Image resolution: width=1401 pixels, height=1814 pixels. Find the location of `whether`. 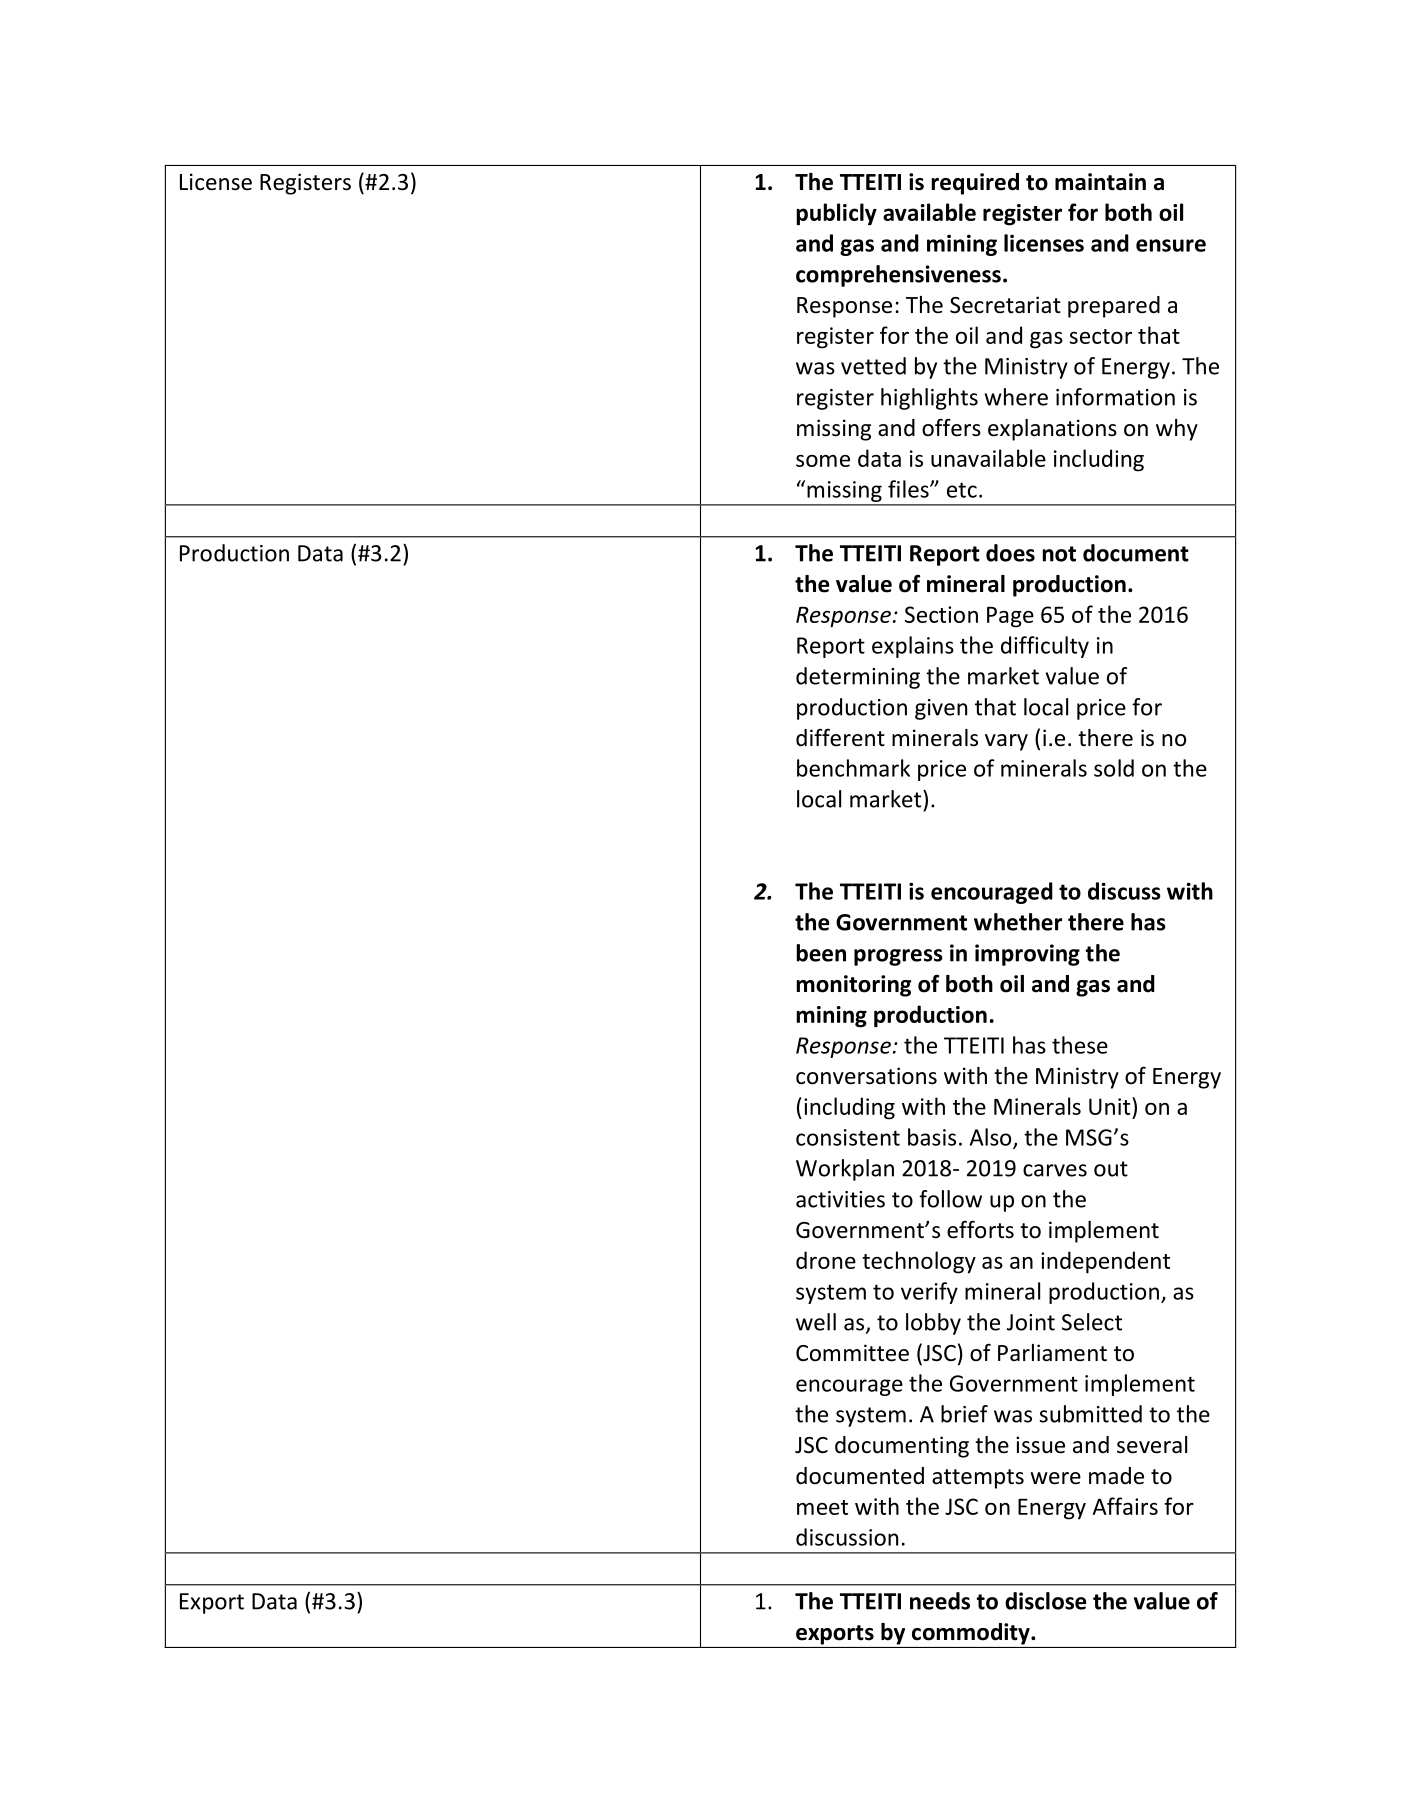

whether is located at coordinates (1018, 922).
